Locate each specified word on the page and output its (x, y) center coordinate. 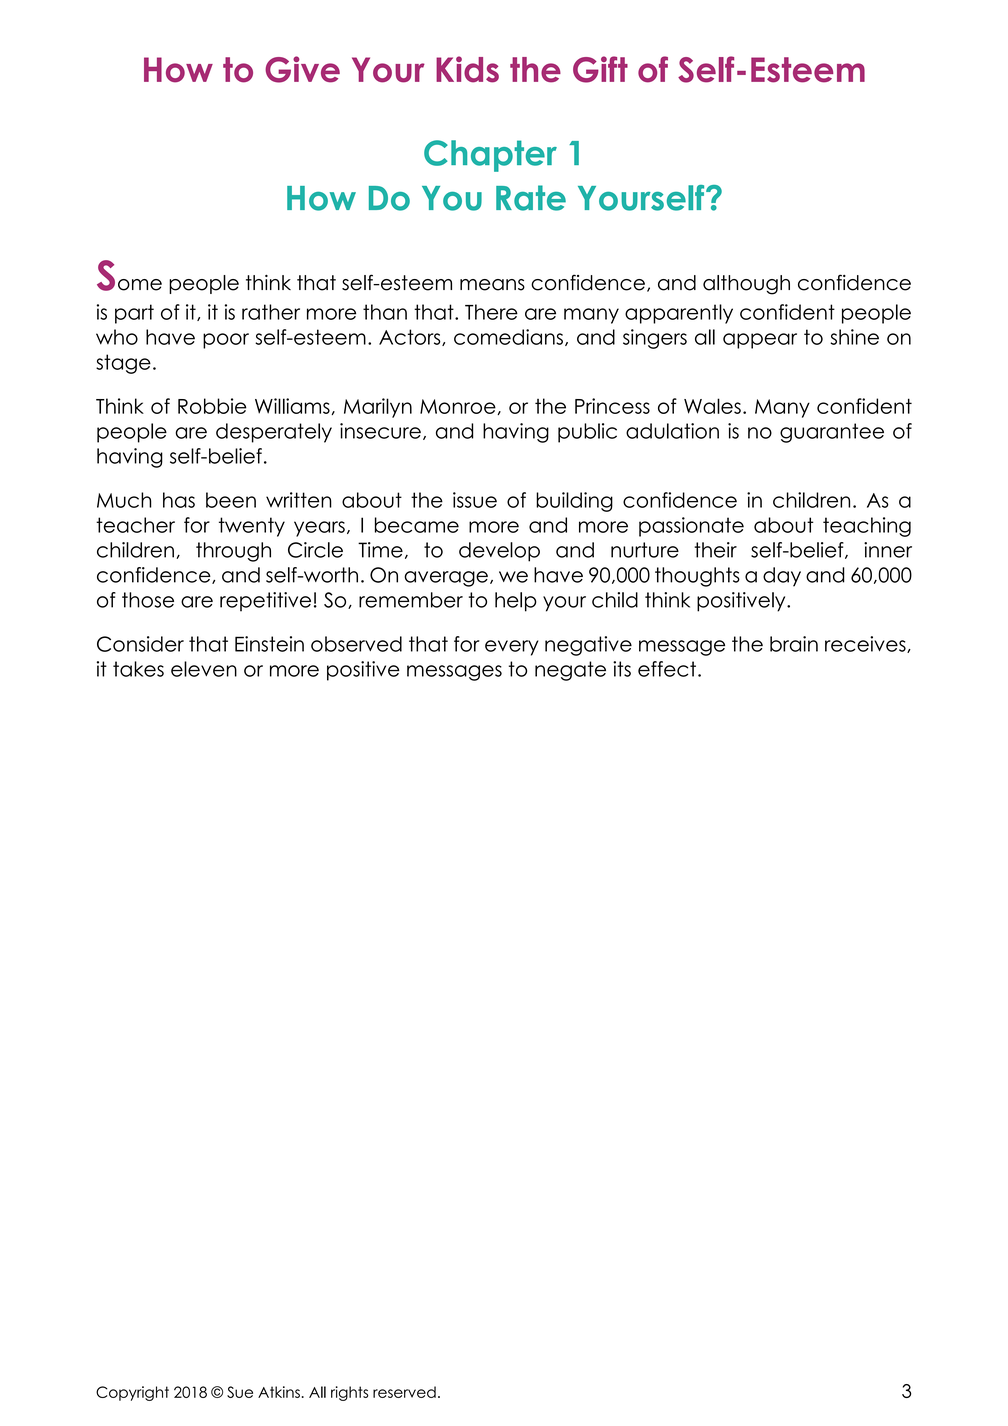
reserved (404, 1392)
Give (302, 69)
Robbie (212, 406)
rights (350, 1393)
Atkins (279, 1392)
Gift (600, 69)
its (622, 669)
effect (667, 669)
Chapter (490, 156)
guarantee (832, 433)
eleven (204, 669)
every (512, 648)
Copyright (132, 1393)
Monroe (459, 407)
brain (794, 644)
